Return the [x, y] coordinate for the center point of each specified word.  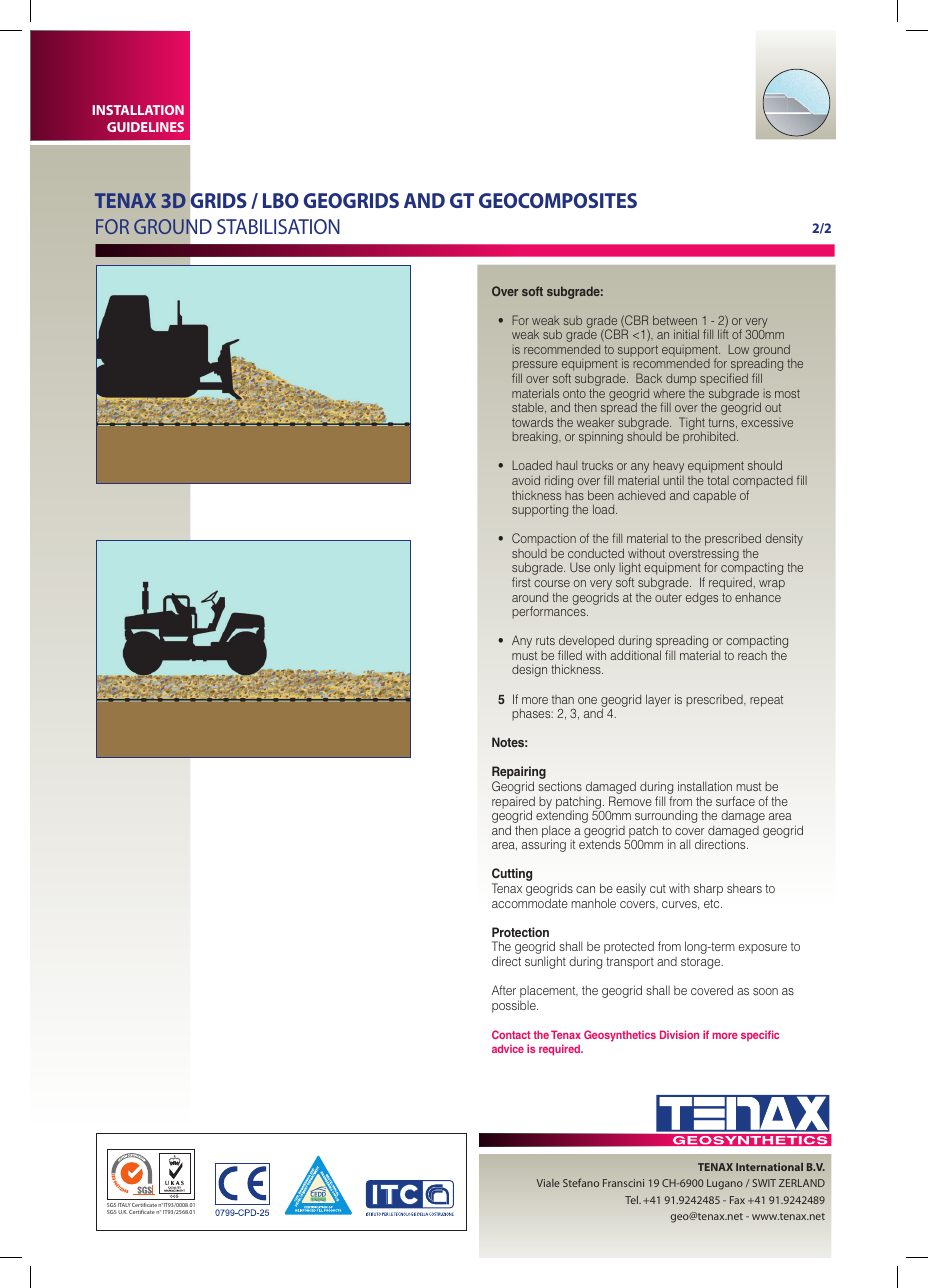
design [529, 670]
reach [752, 655]
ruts [545, 640]
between [675, 320]
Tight [692, 423]
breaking [536, 438]
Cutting [512, 876]
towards [532, 422]
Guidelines [145, 127]
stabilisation [278, 226]
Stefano [581, 1182]
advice [508, 1048]
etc [713, 903]
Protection [520, 932]
